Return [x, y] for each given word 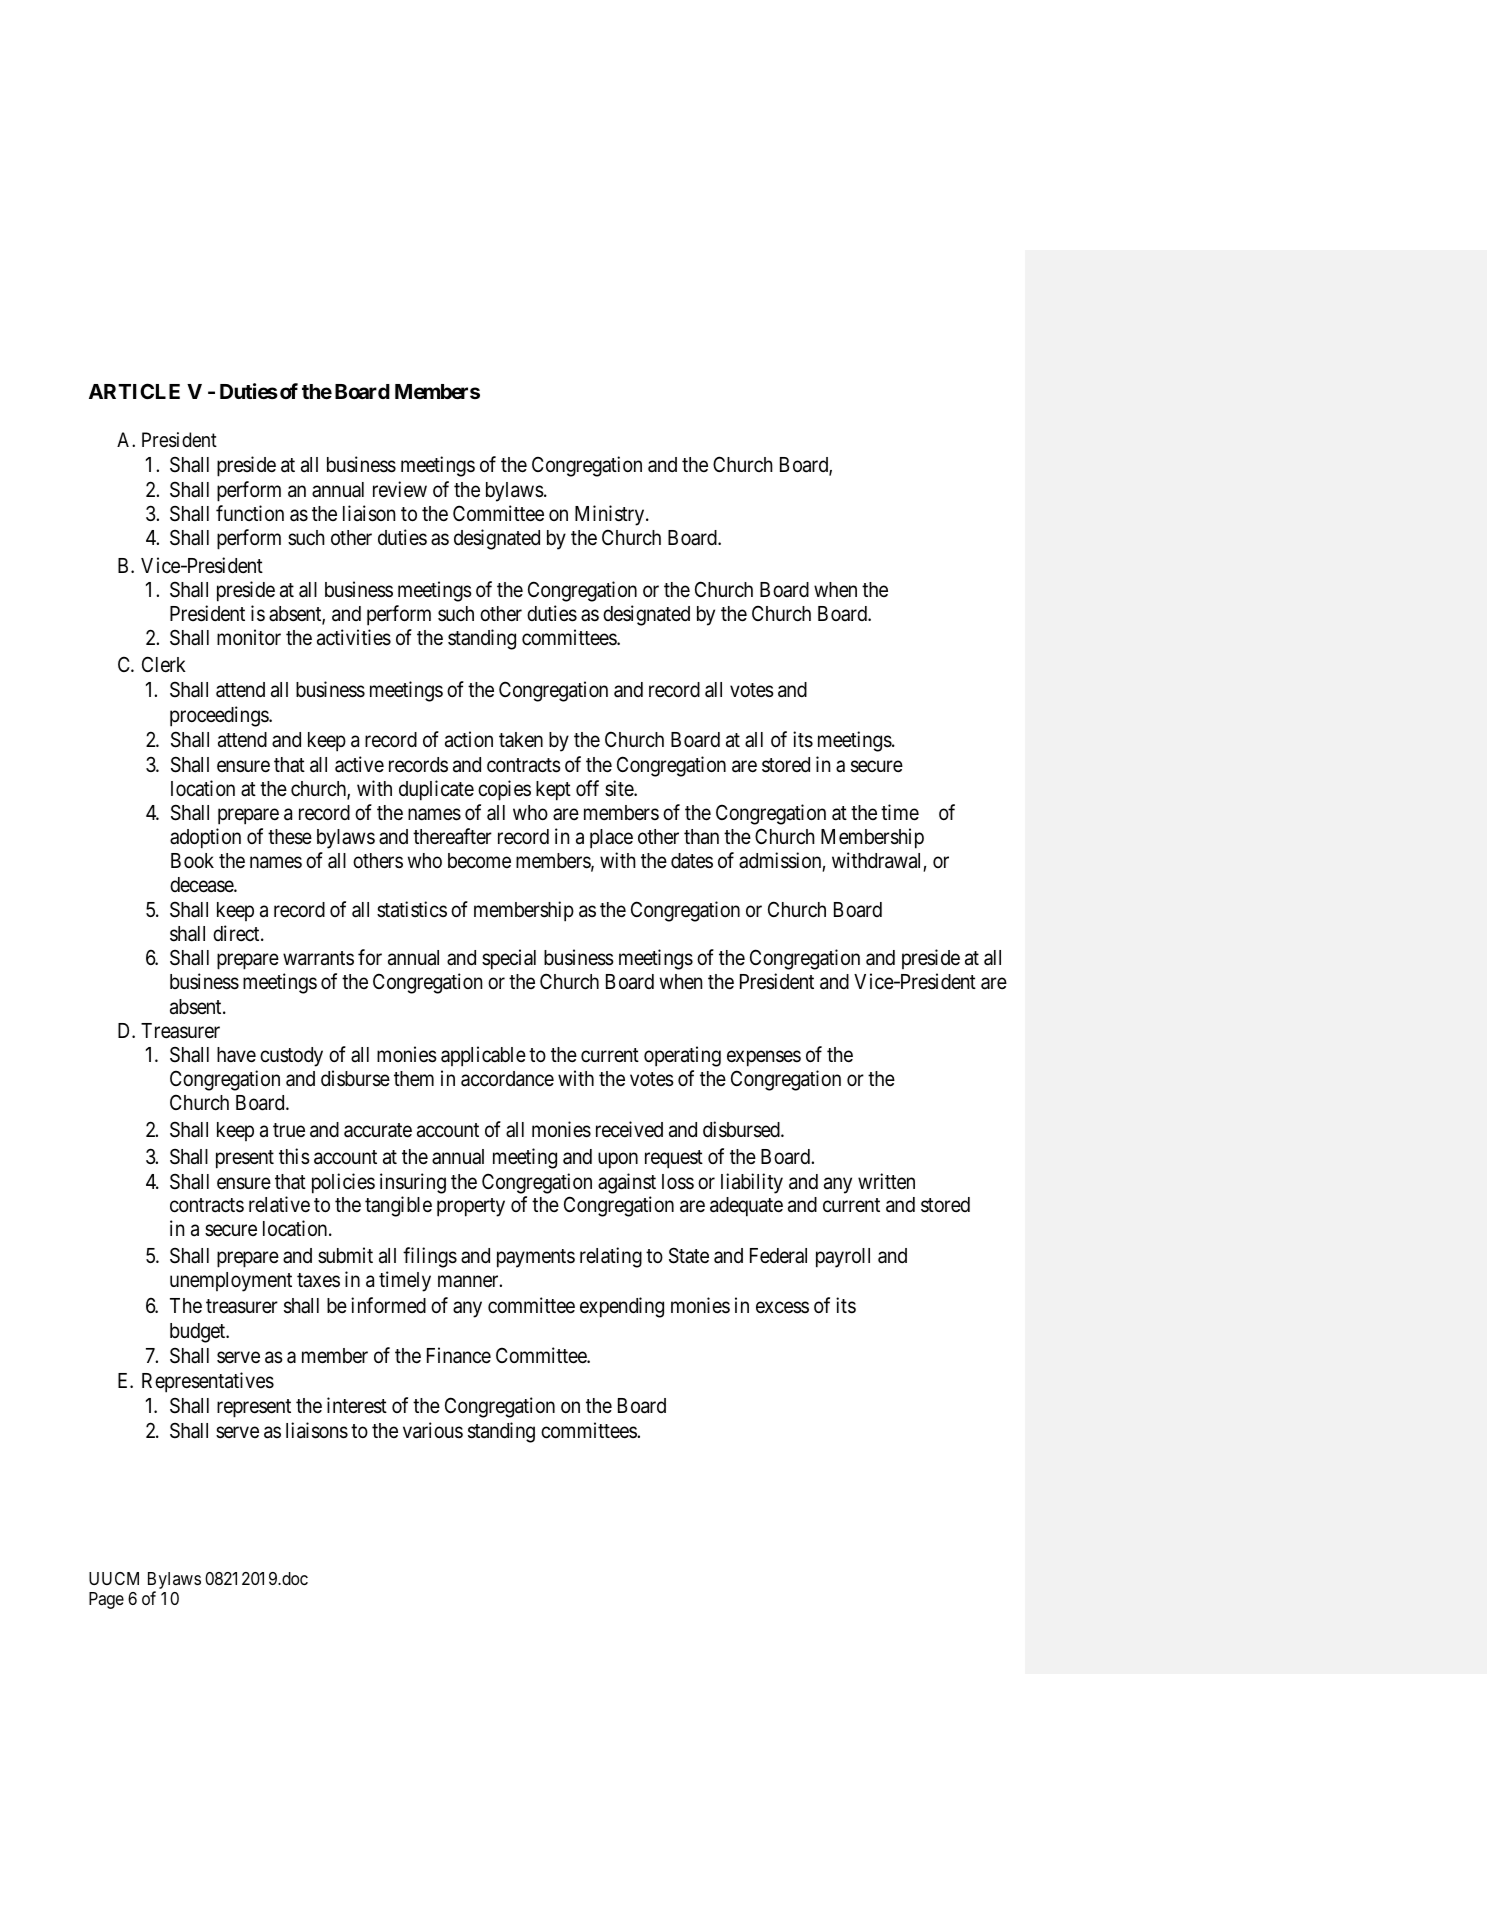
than [701, 837]
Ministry [611, 515]
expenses [764, 1058]
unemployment [231, 1282]
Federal [778, 1256]
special [509, 959]
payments [536, 1258]
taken [521, 740]
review [400, 489]
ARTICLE [134, 391]
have [236, 1055]
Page [106, 1600]
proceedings [220, 716]
